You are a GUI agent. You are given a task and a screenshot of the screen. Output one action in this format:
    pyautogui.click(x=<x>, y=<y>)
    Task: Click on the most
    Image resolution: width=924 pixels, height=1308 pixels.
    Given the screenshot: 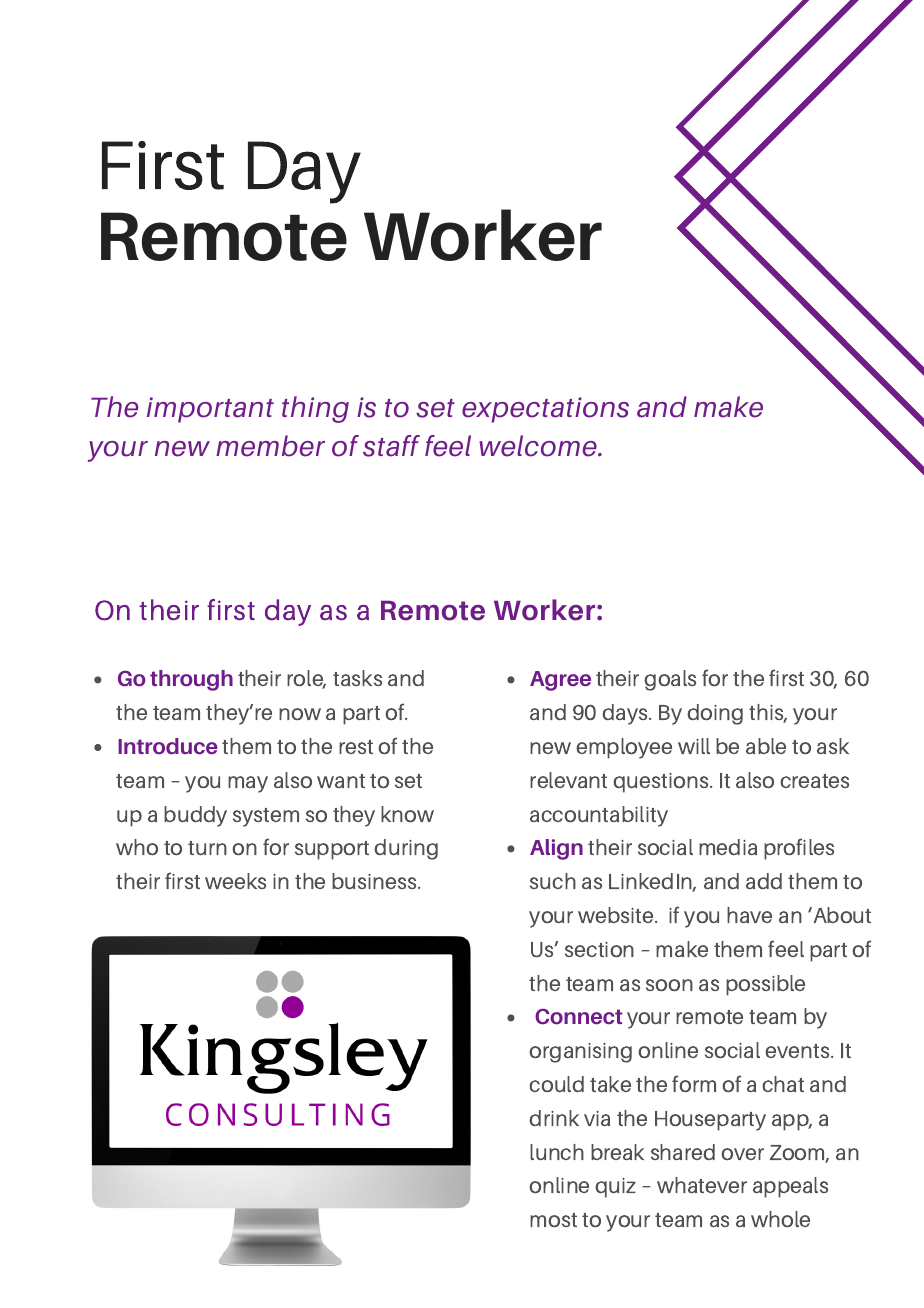 What is the action you would take?
    pyautogui.click(x=553, y=1220)
